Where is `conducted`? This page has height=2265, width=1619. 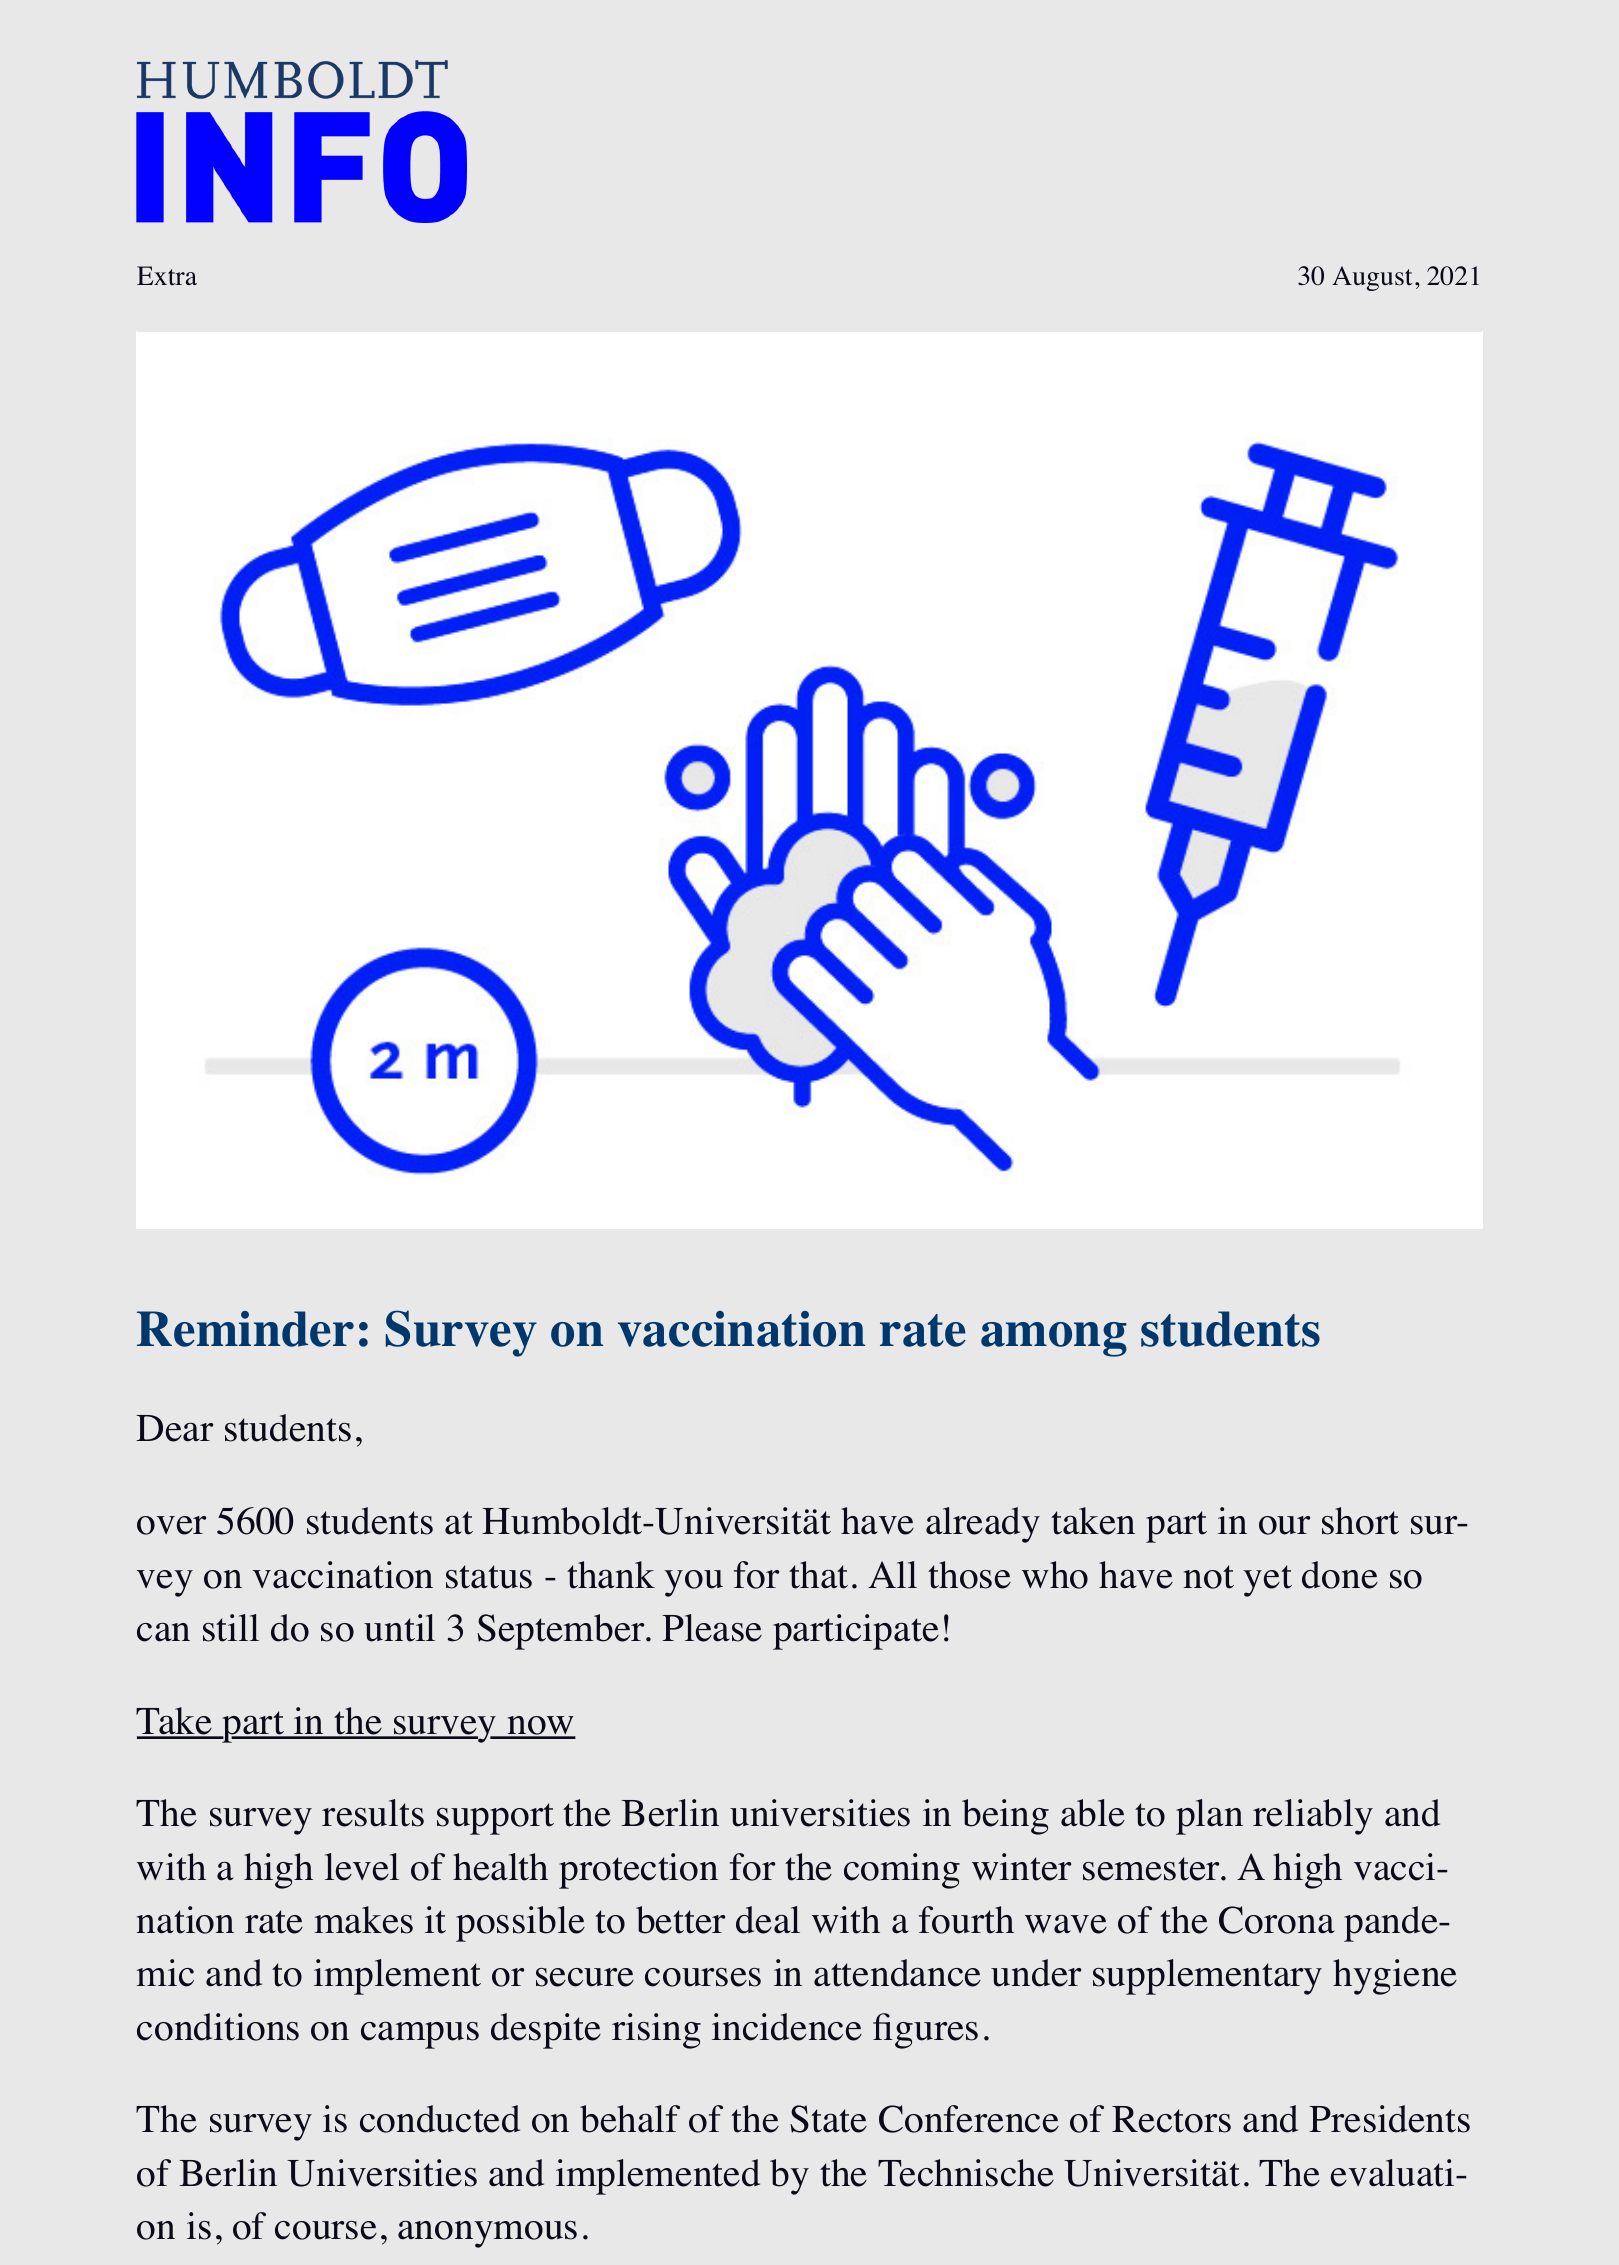 conducted is located at coordinates (440, 2119).
